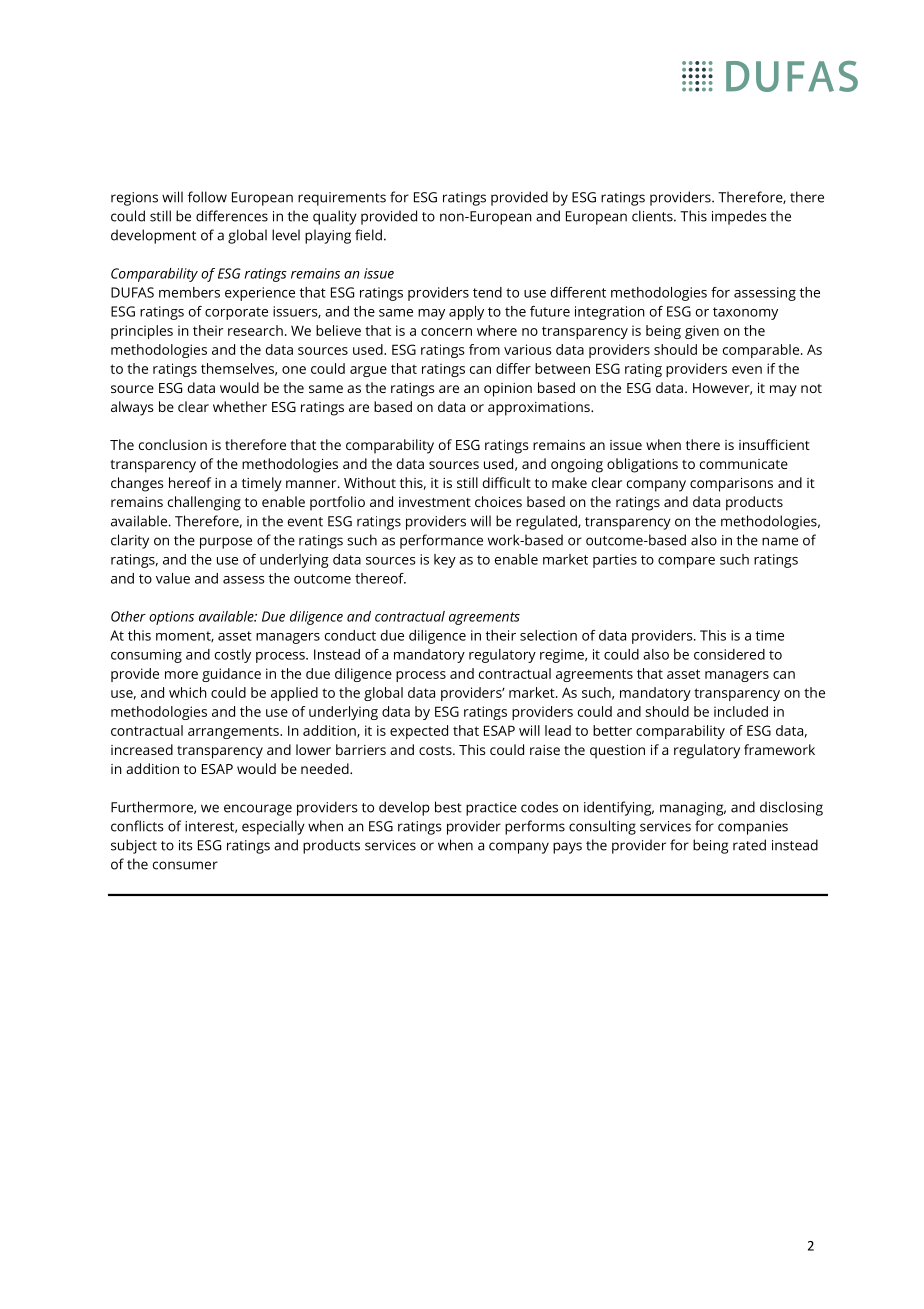 This document has width=924, height=1309. Describe the element at coordinates (445, 561) in the document. I see `key` at that location.
